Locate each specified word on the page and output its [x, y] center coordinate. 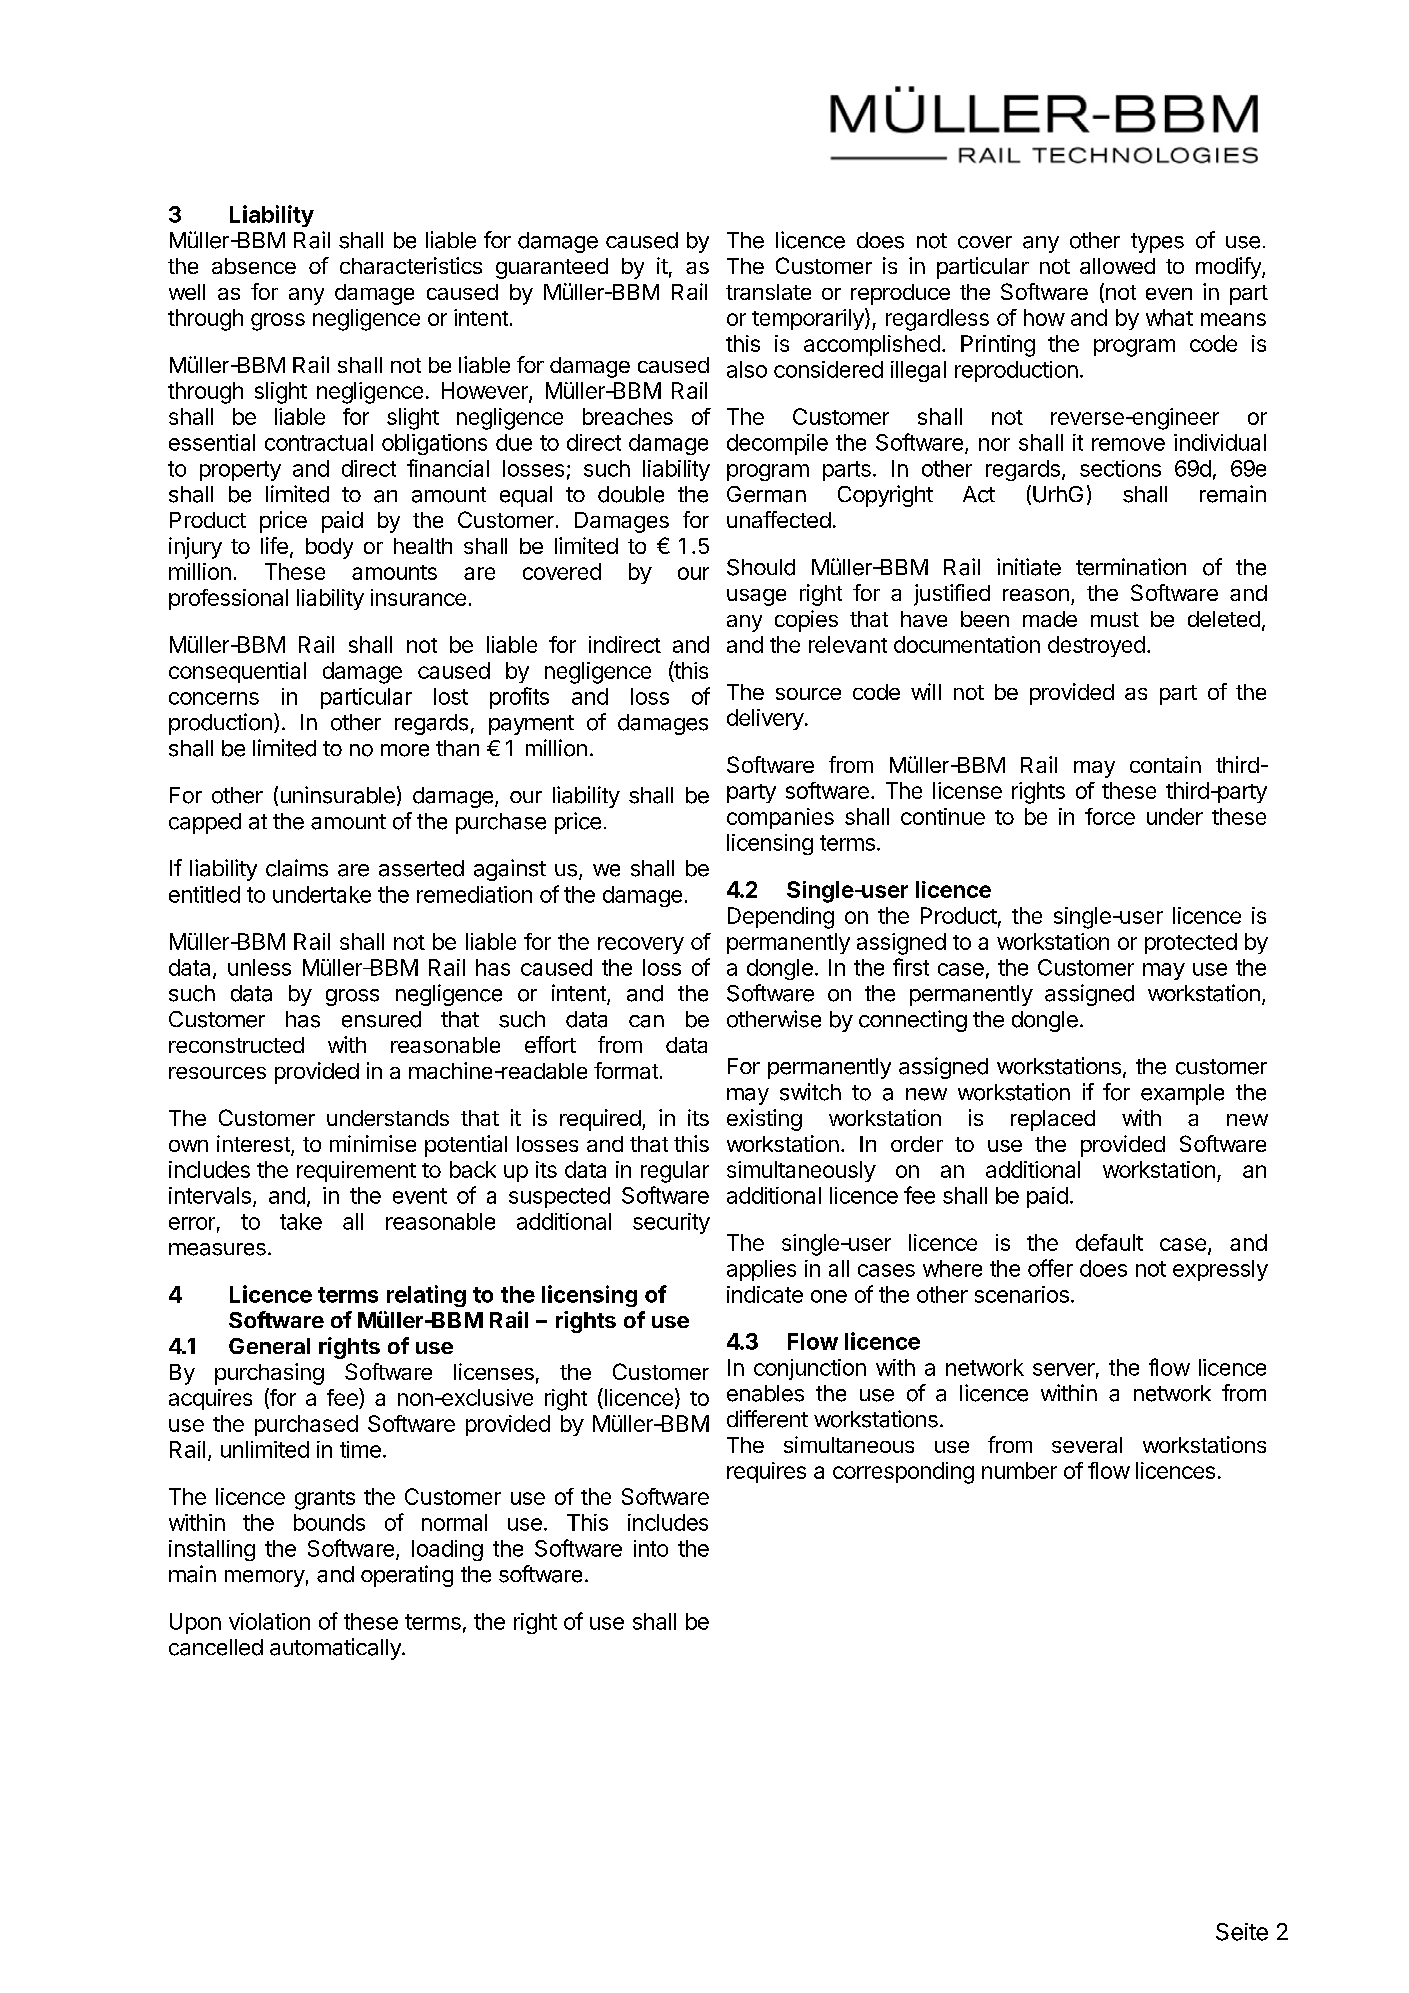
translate [768, 292]
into [651, 1548]
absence [254, 266]
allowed [1117, 266]
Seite [1242, 1932]
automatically [336, 1649]
